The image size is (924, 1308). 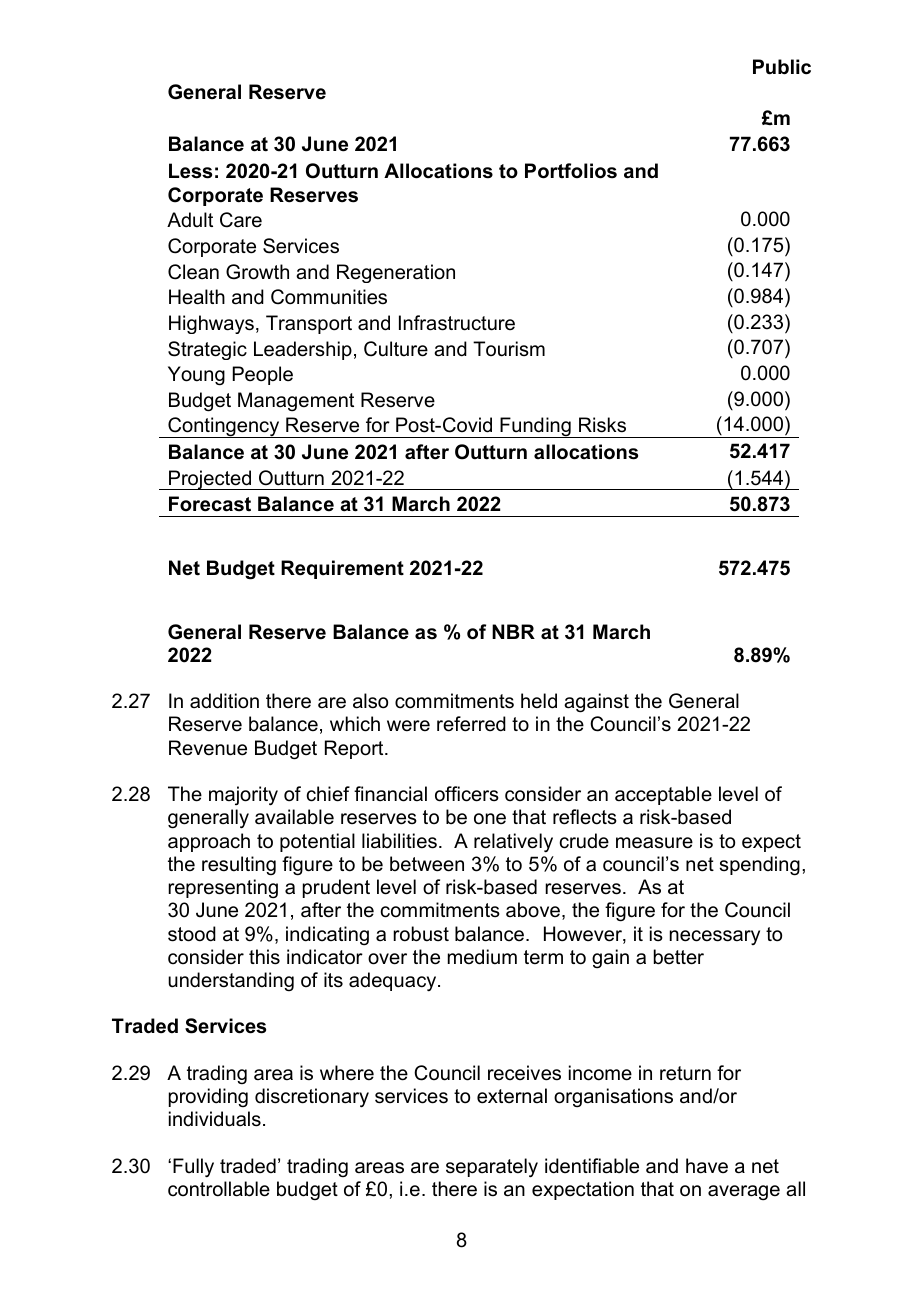 What do you see at coordinates (513, 631) in the image?
I see `NBR` at bounding box center [513, 631].
